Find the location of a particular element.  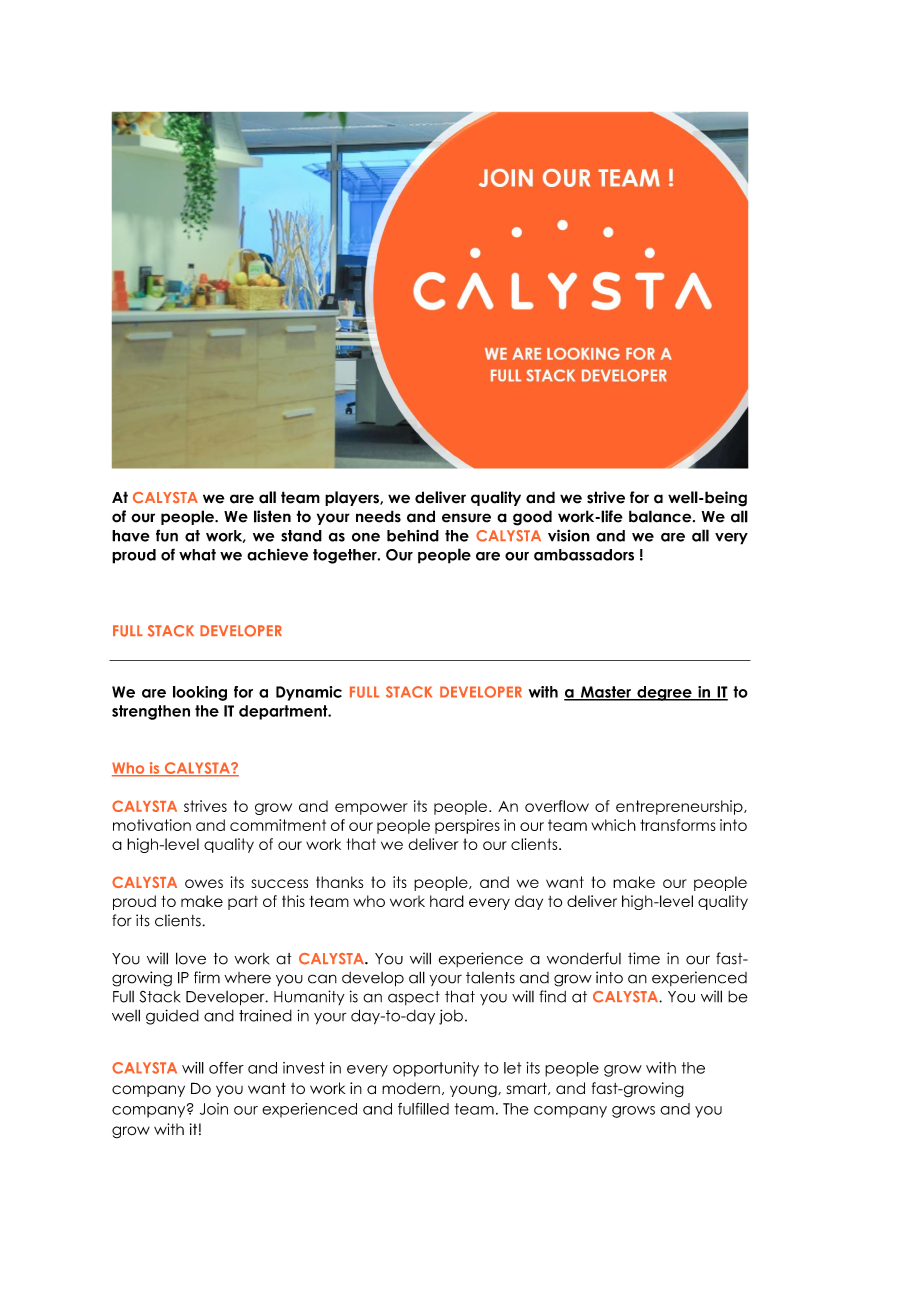

time is located at coordinates (644, 958).
